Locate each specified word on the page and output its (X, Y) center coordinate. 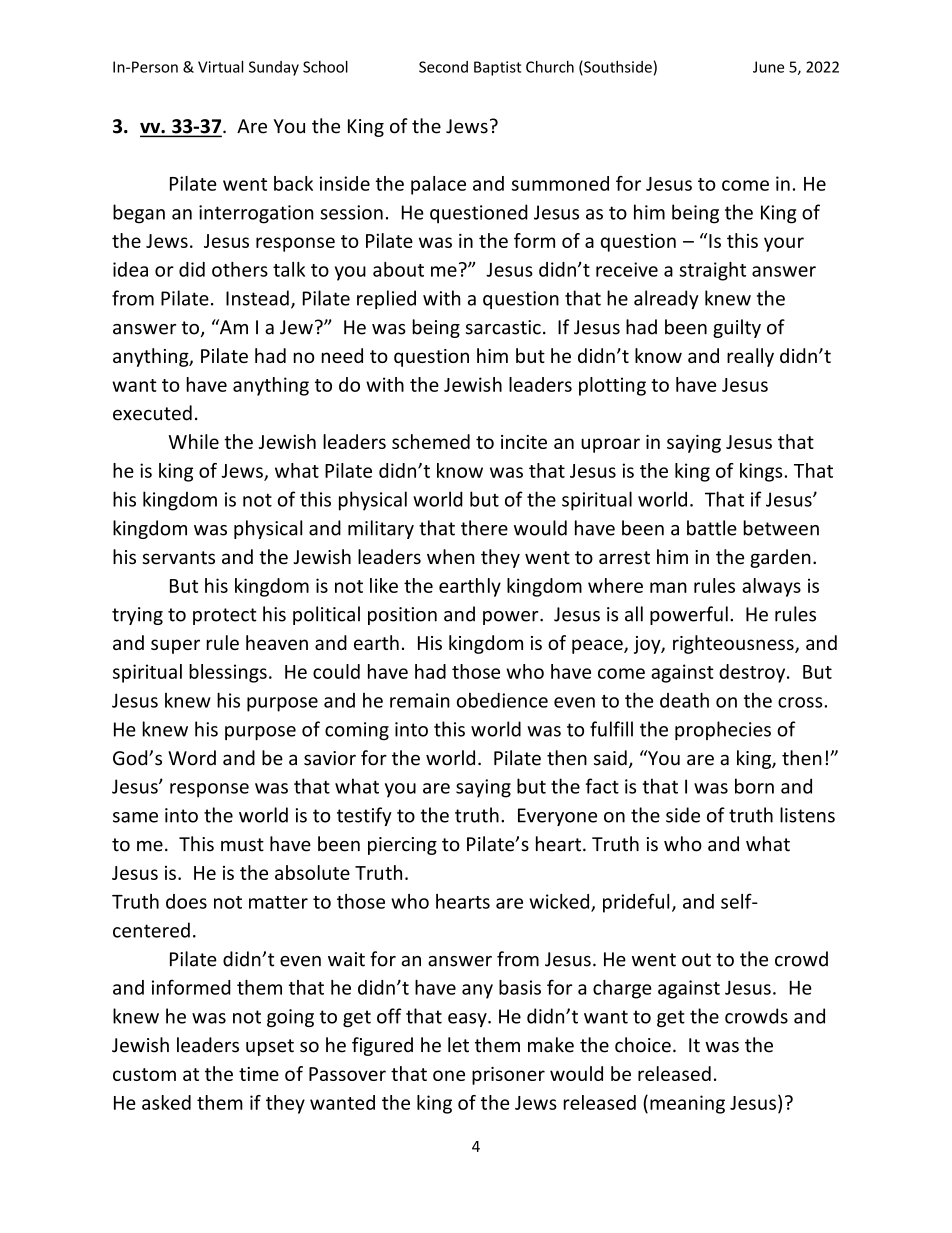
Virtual (220, 67)
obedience (502, 700)
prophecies (723, 730)
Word (192, 758)
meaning (687, 1104)
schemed (431, 441)
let (458, 1045)
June (768, 67)
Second (443, 67)
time (259, 1074)
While (193, 441)
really (750, 357)
